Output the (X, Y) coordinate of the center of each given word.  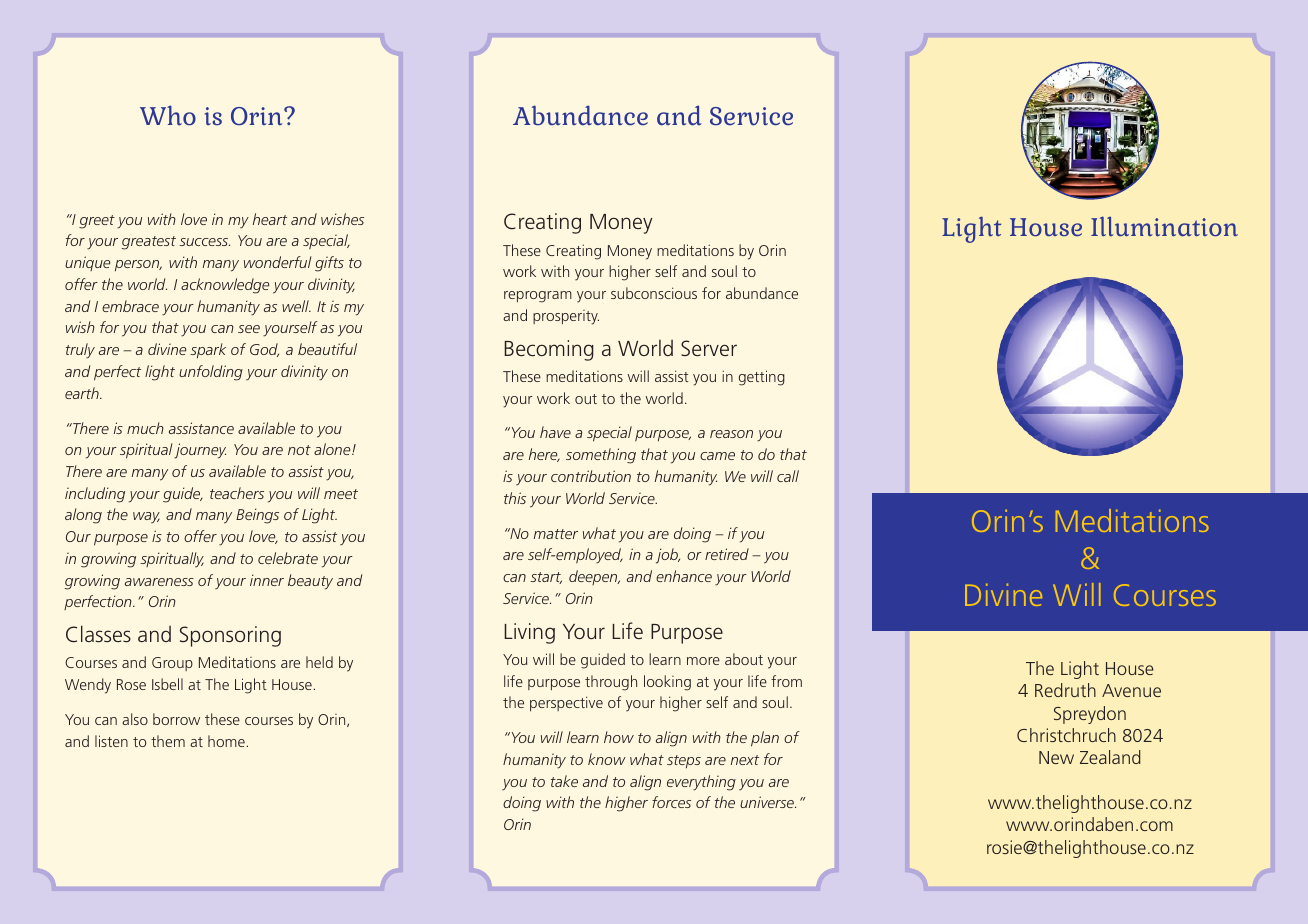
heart (270, 219)
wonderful (278, 262)
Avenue (1131, 690)
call (788, 476)
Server (709, 348)
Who (168, 115)
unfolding (211, 373)
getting (762, 378)
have (555, 432)
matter (556, 534)
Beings (257, 516)
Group (172, 664)
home (227, 741)
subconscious (654, 293)
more (703, 661)
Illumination (1164, 226)
